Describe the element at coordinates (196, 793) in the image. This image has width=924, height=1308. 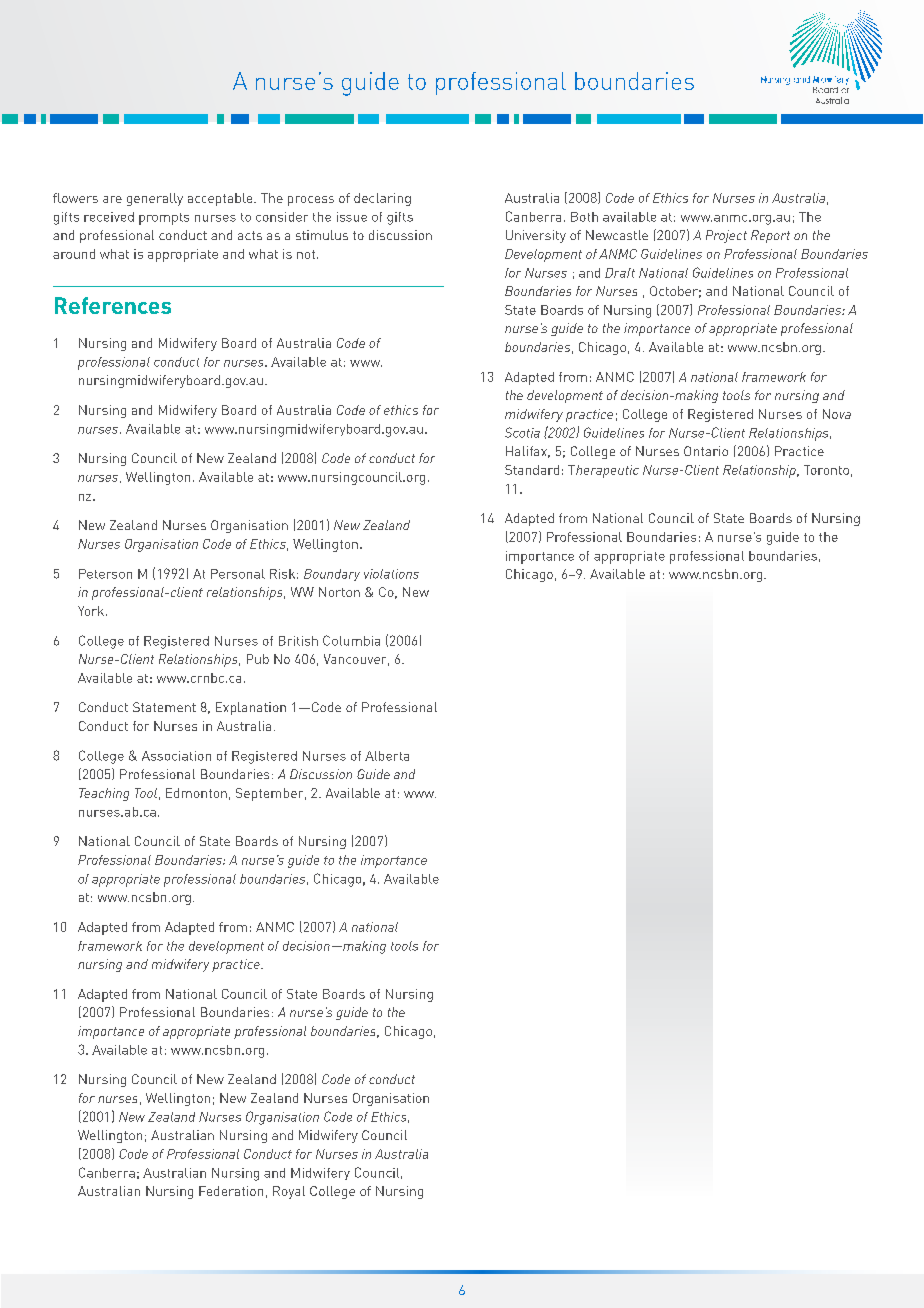
I see `Edmonton` at that location.
